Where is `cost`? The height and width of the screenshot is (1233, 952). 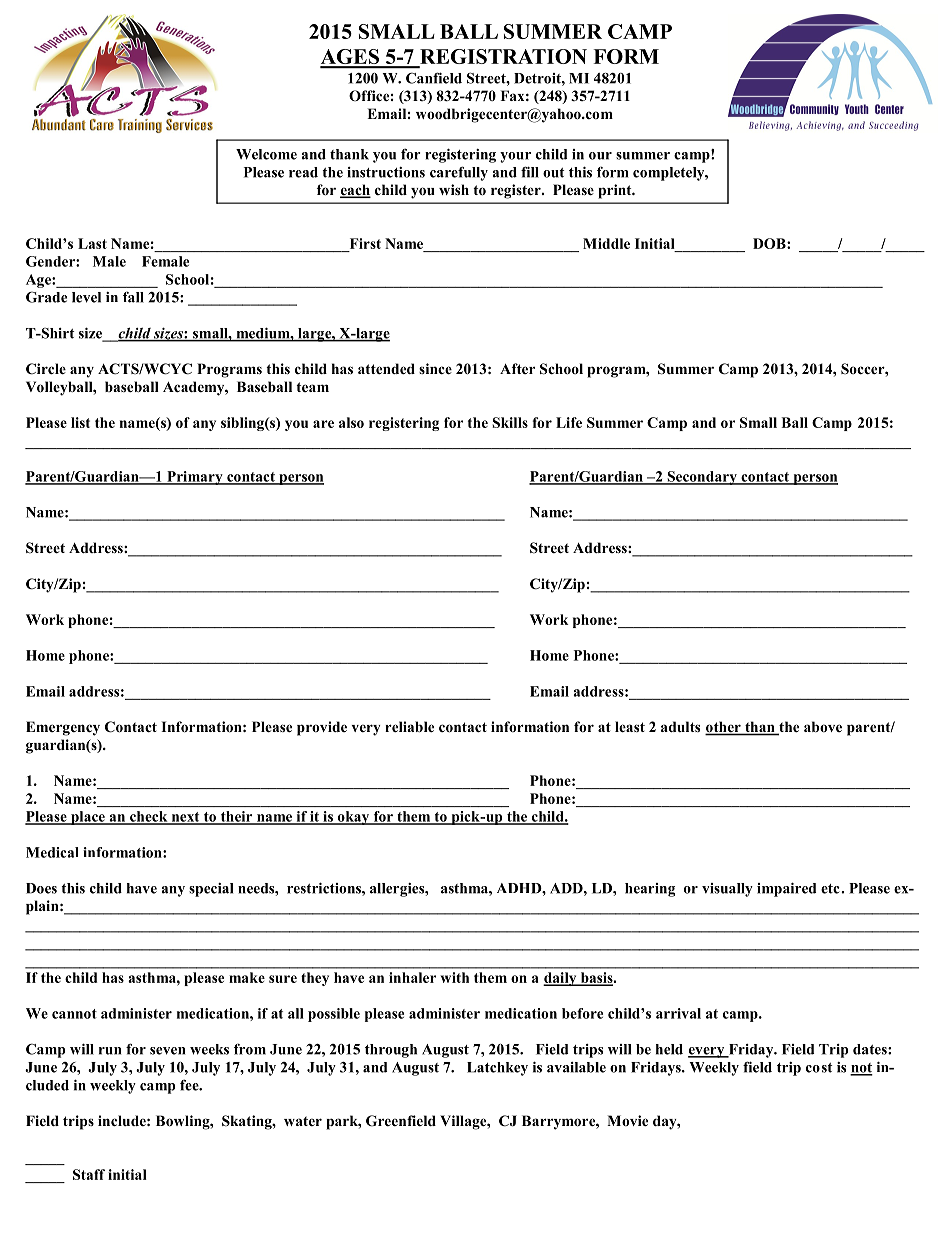 cost is located at coordinates (819, 1068).
